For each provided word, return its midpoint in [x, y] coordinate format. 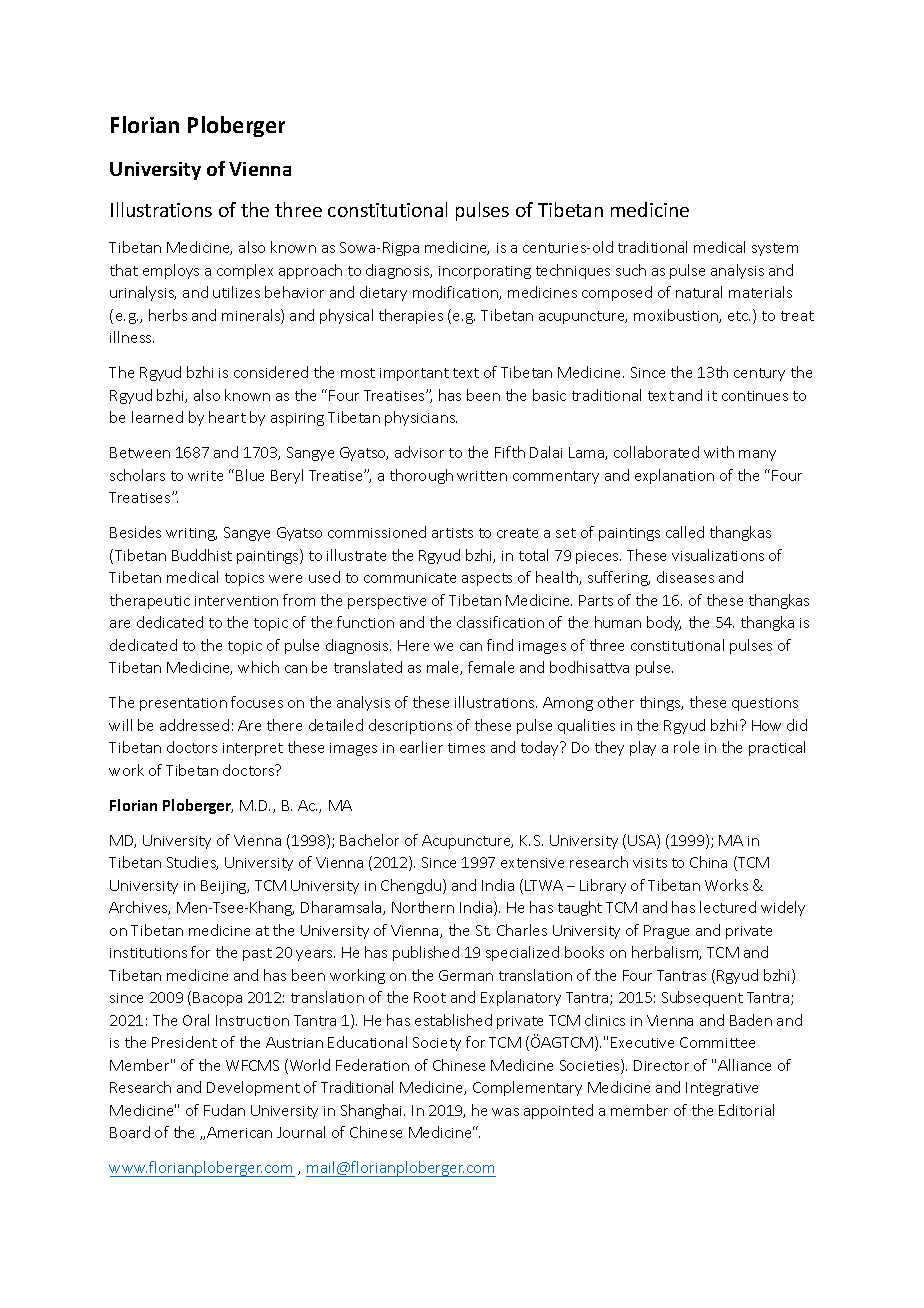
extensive [532, 863]
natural [699, 292]
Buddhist [202, 555]
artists [452, 533]
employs [171, 271]
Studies [192, 863]
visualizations [718, 555]
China [708, 862]
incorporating [485, 272]
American [239, 1132]
